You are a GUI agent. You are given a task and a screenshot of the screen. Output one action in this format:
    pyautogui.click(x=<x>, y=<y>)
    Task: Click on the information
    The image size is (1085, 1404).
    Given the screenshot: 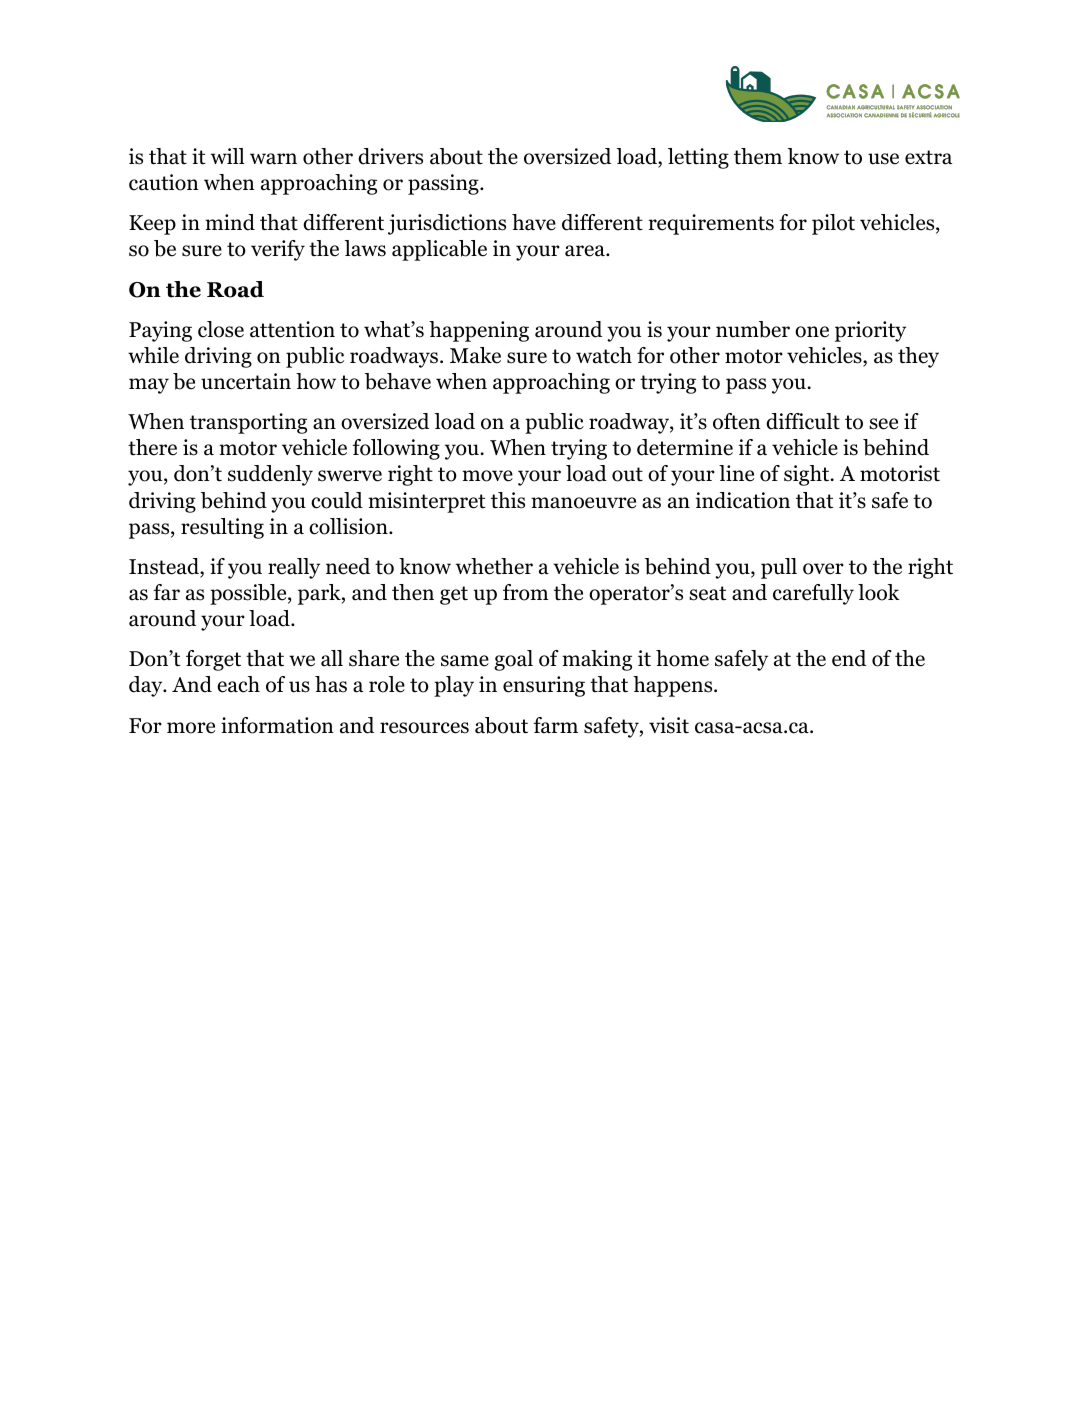 What is the action you would take?
    pyautogui.click(x=277, y=725)
